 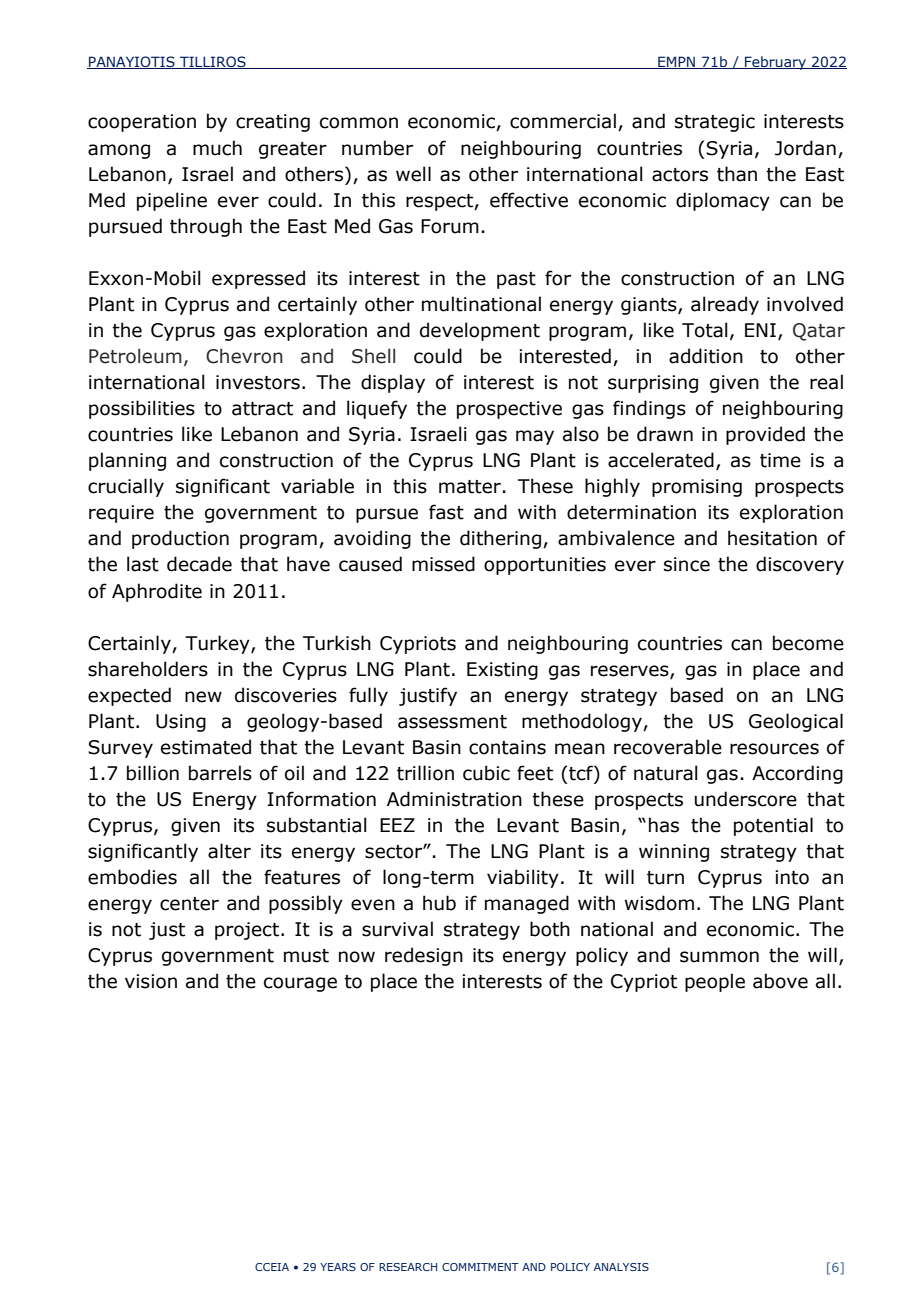 I want to click on YEARS, so click(x=338, y=1267).
